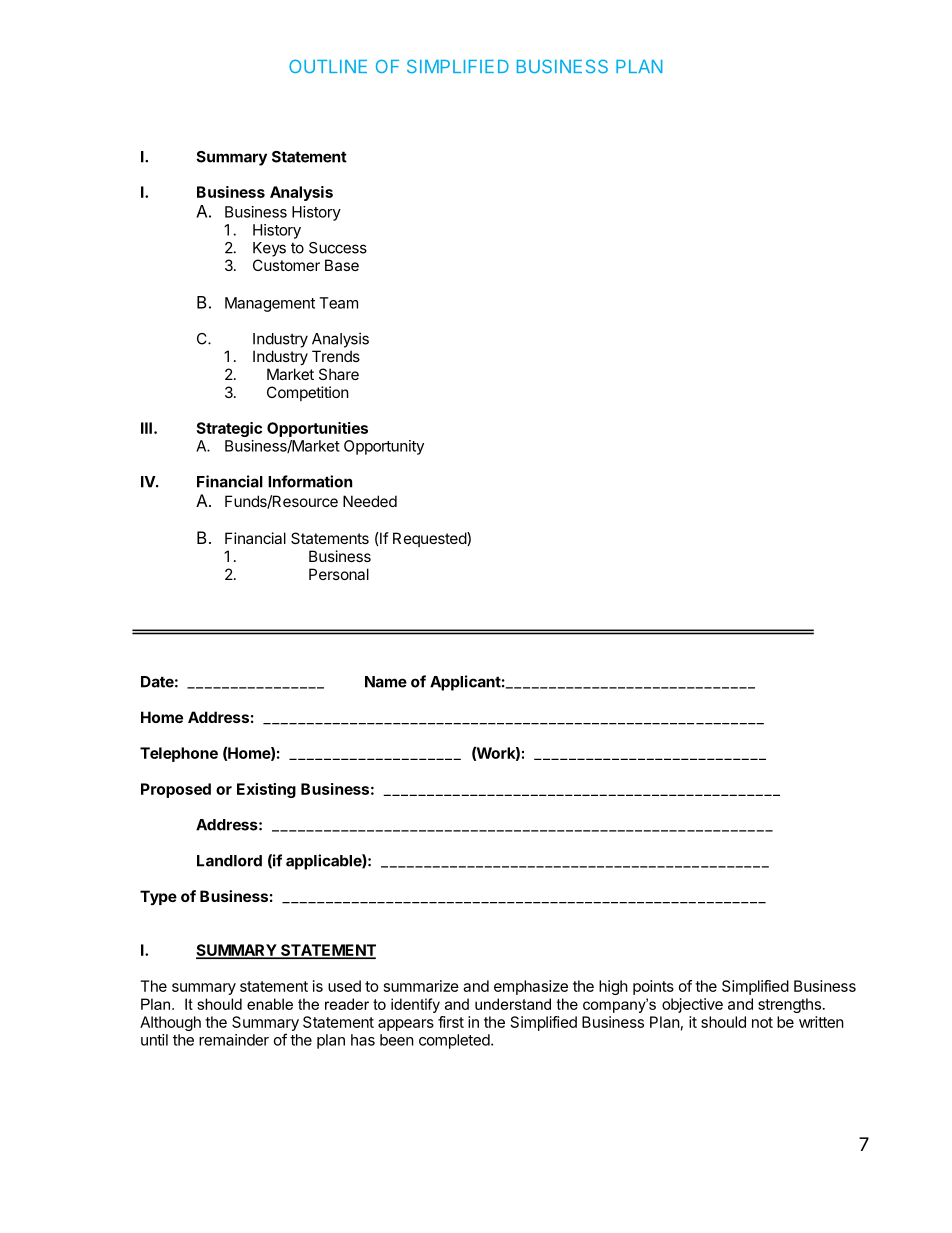 The height and width of the screenshot is (1233, 952). I want to click on Base, so click(342, 265).
